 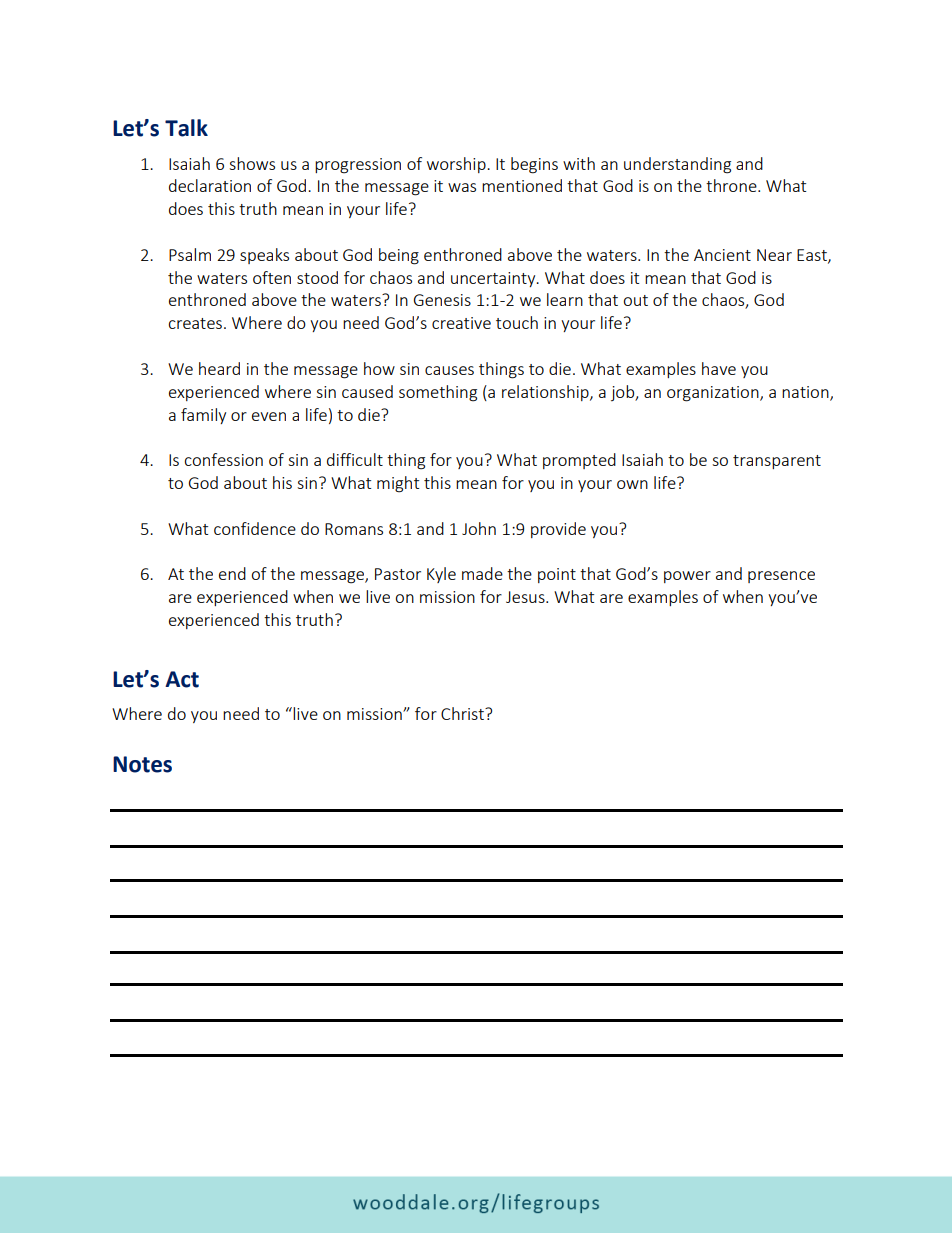 What do you see at coordinates (461, 323) in the screenshot?
I see `creative` at bounding box center [461, 323].
